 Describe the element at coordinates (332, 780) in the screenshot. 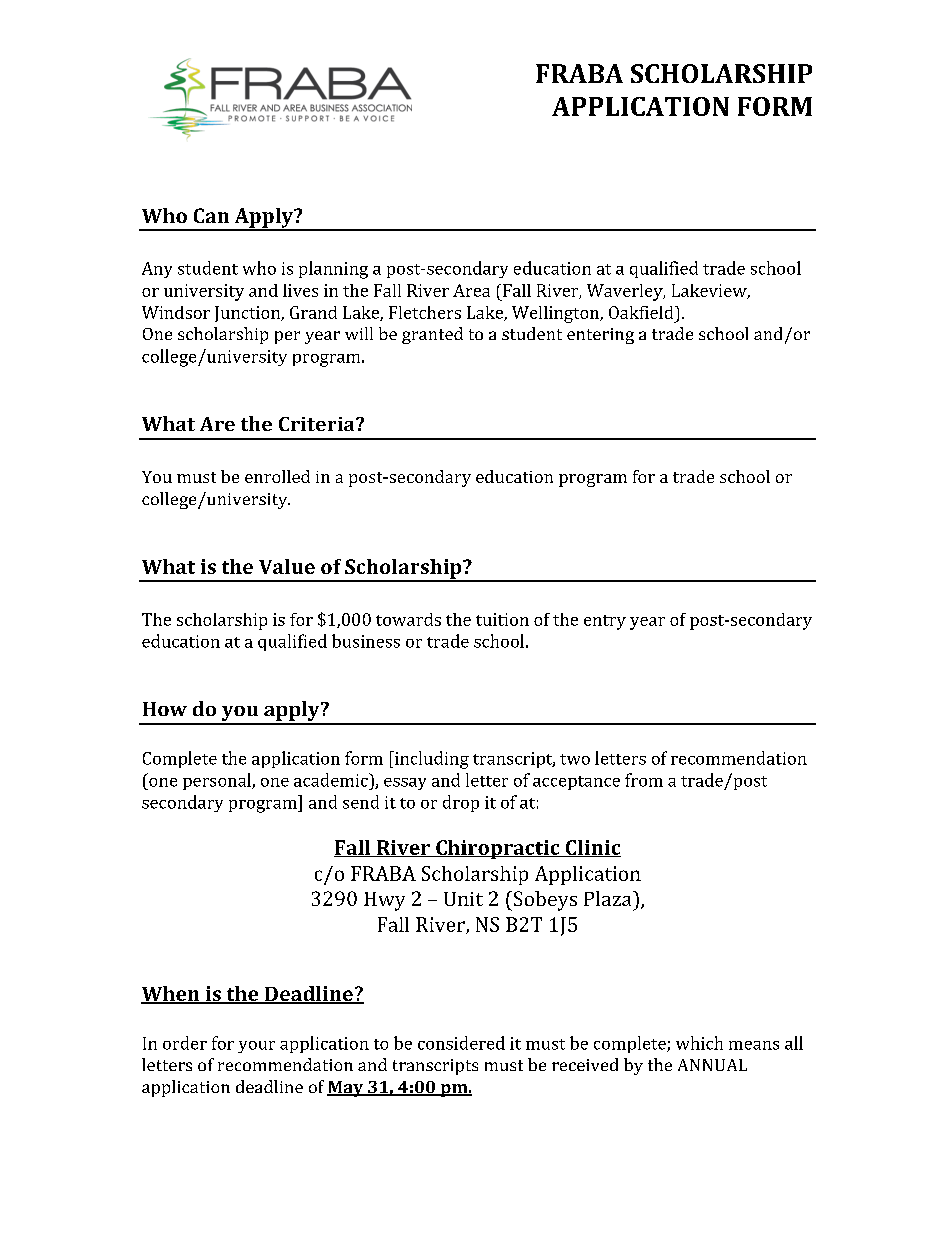

I see `academic` at that location.
